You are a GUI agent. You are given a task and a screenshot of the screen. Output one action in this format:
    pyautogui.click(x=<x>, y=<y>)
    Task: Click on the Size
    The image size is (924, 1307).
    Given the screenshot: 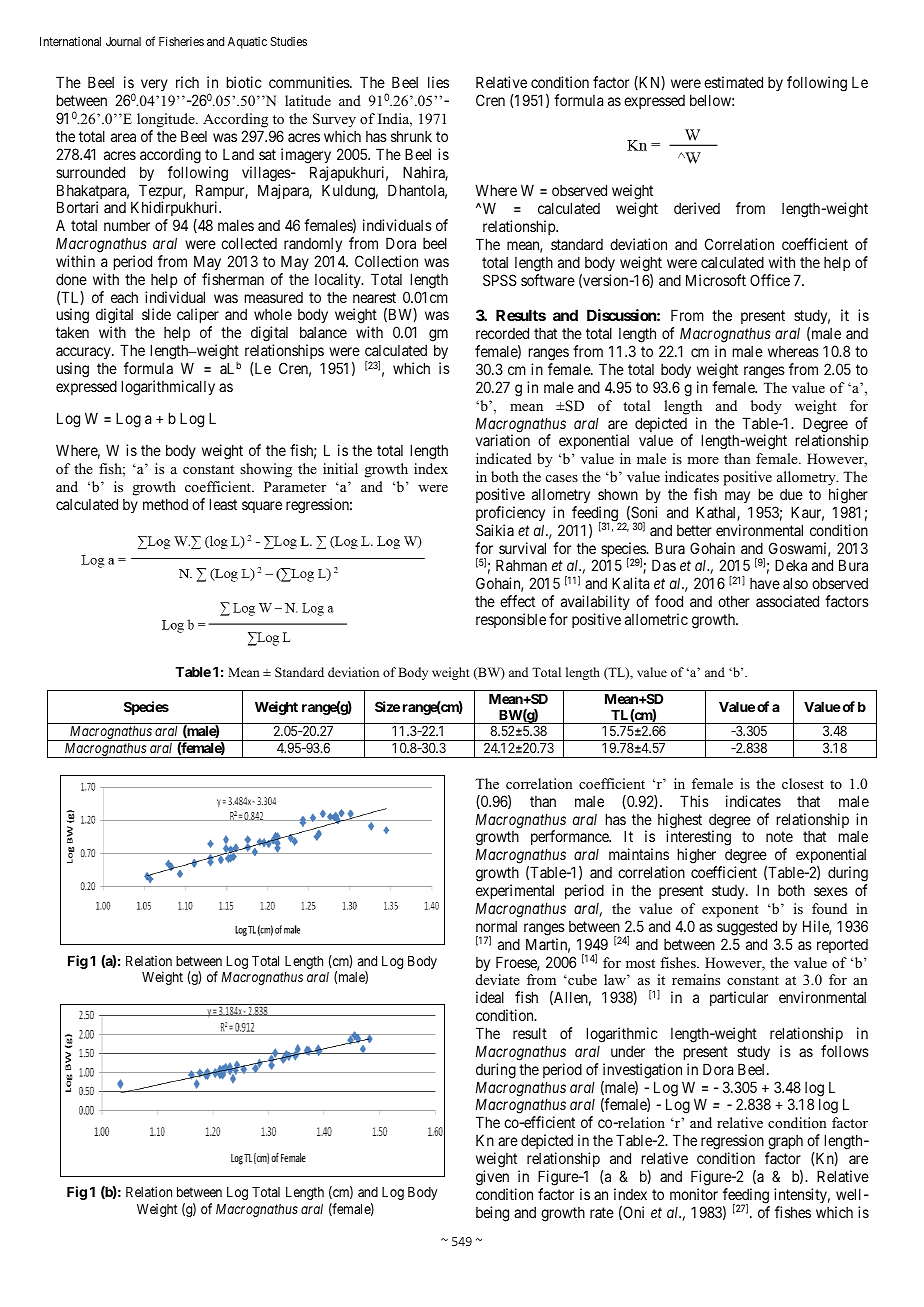 What is the action you would take?
    pyautogui.click(x=387, y=706)
